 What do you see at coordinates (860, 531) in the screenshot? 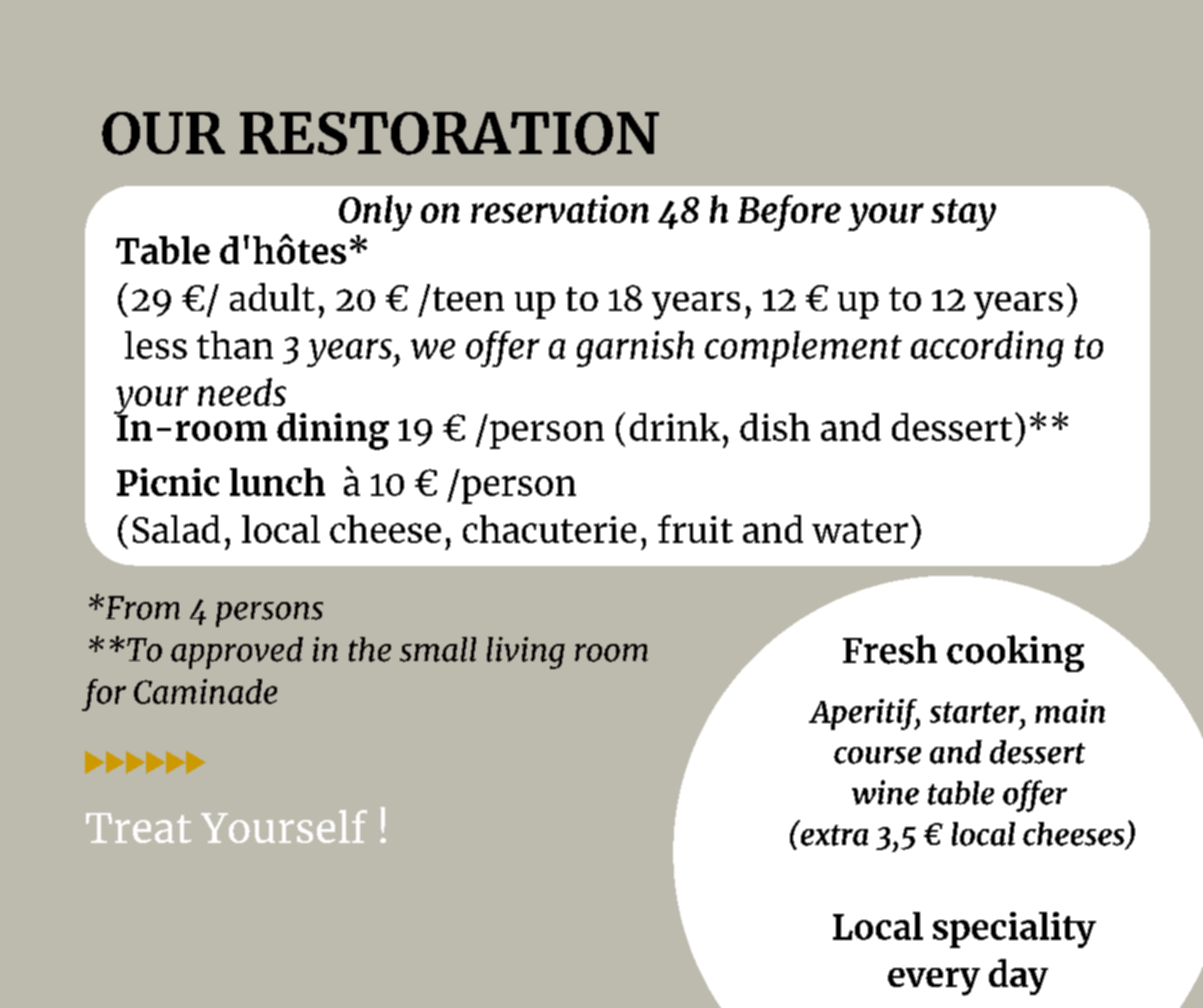
I see `water` at bounding box center [860, 531].
